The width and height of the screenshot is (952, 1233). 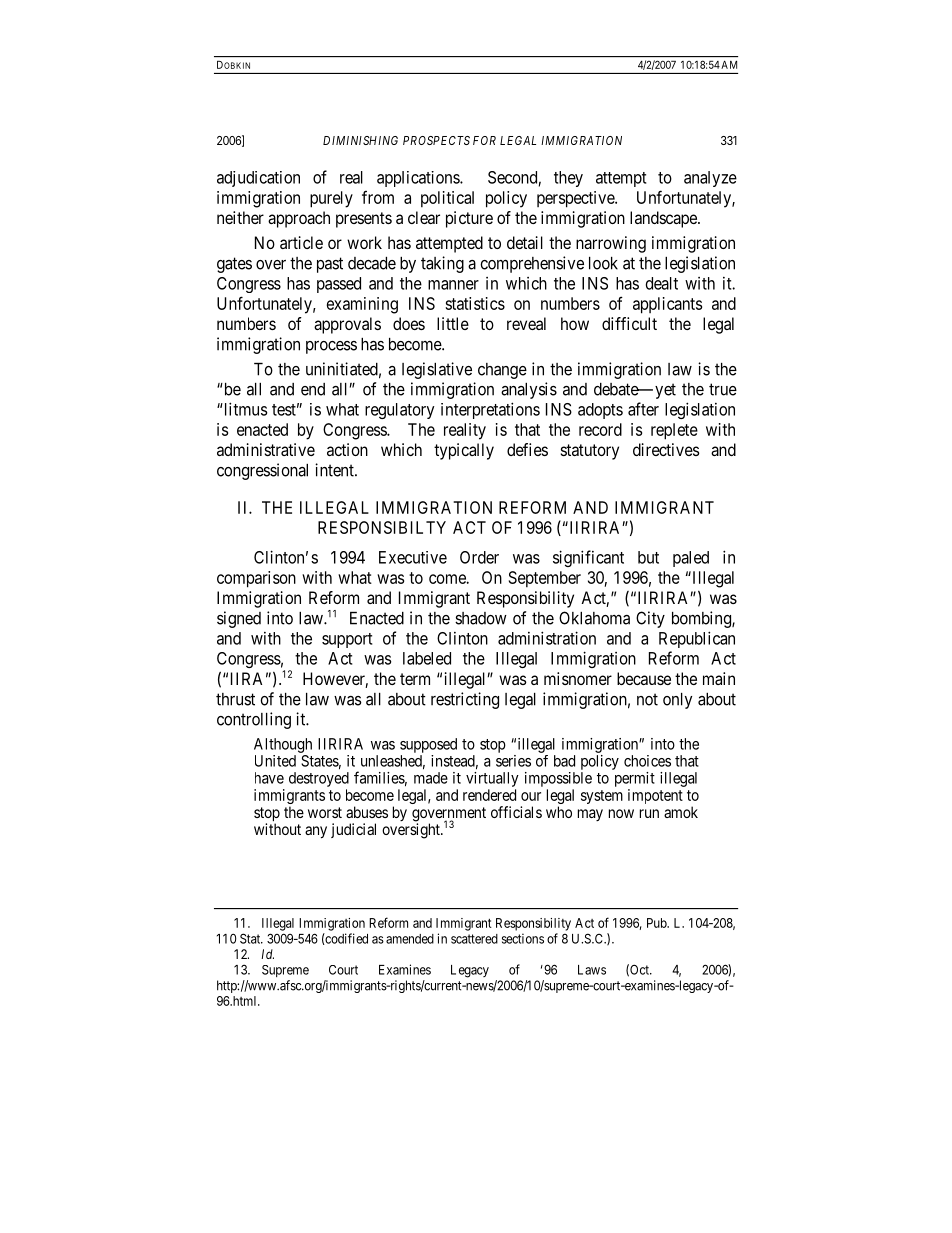 I want to click on analyze, so click(x=710, y=179).
